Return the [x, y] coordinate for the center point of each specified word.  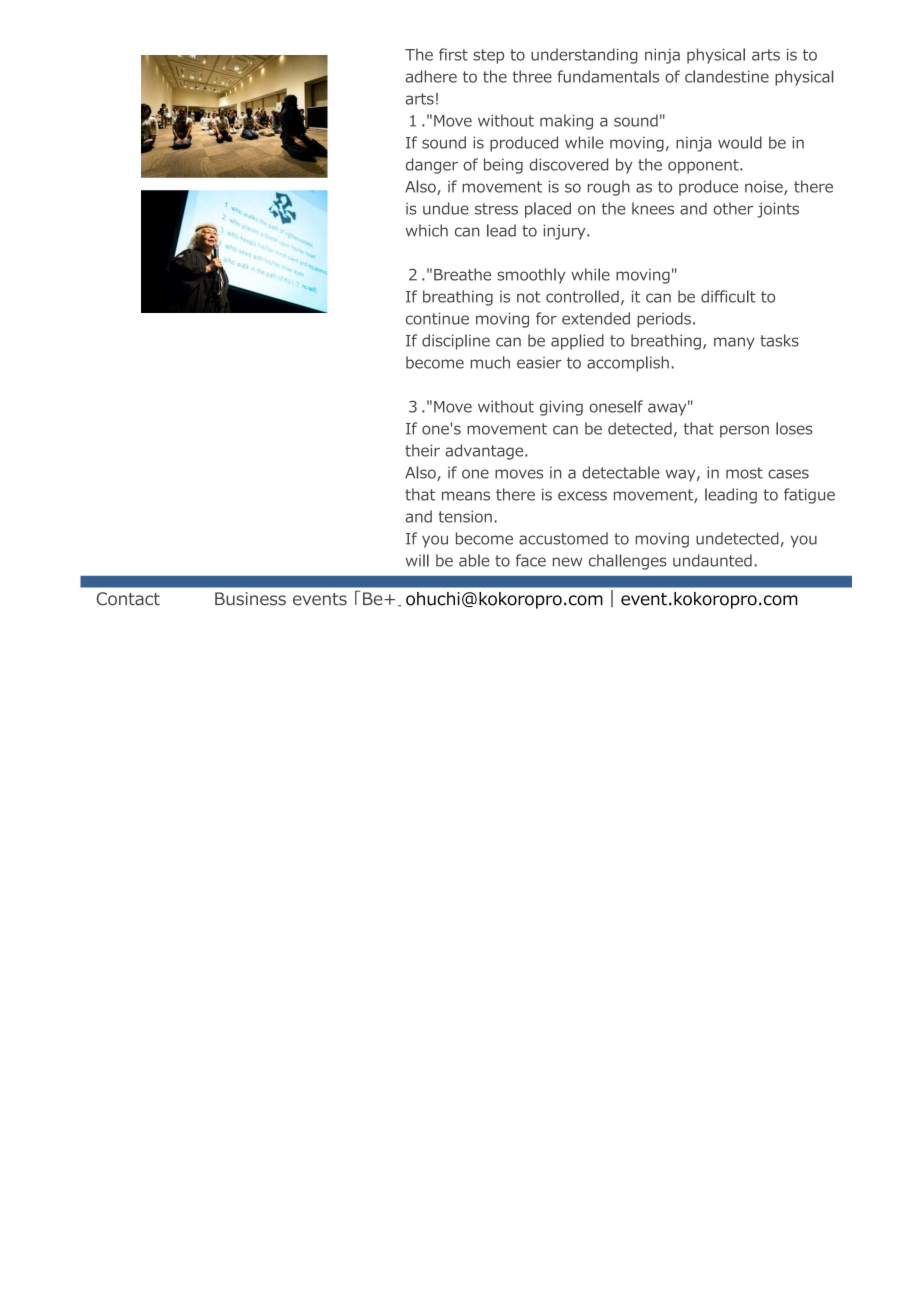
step [488, 56]
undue [446, 208]
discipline [456, 342]
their [422, 450]
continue [437, 318]
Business [250, 599]
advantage [485, 452]
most [744, 473]
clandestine [727, 76]
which [427, 230]
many [734, 343]
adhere [431, 76]
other [733, 208]
